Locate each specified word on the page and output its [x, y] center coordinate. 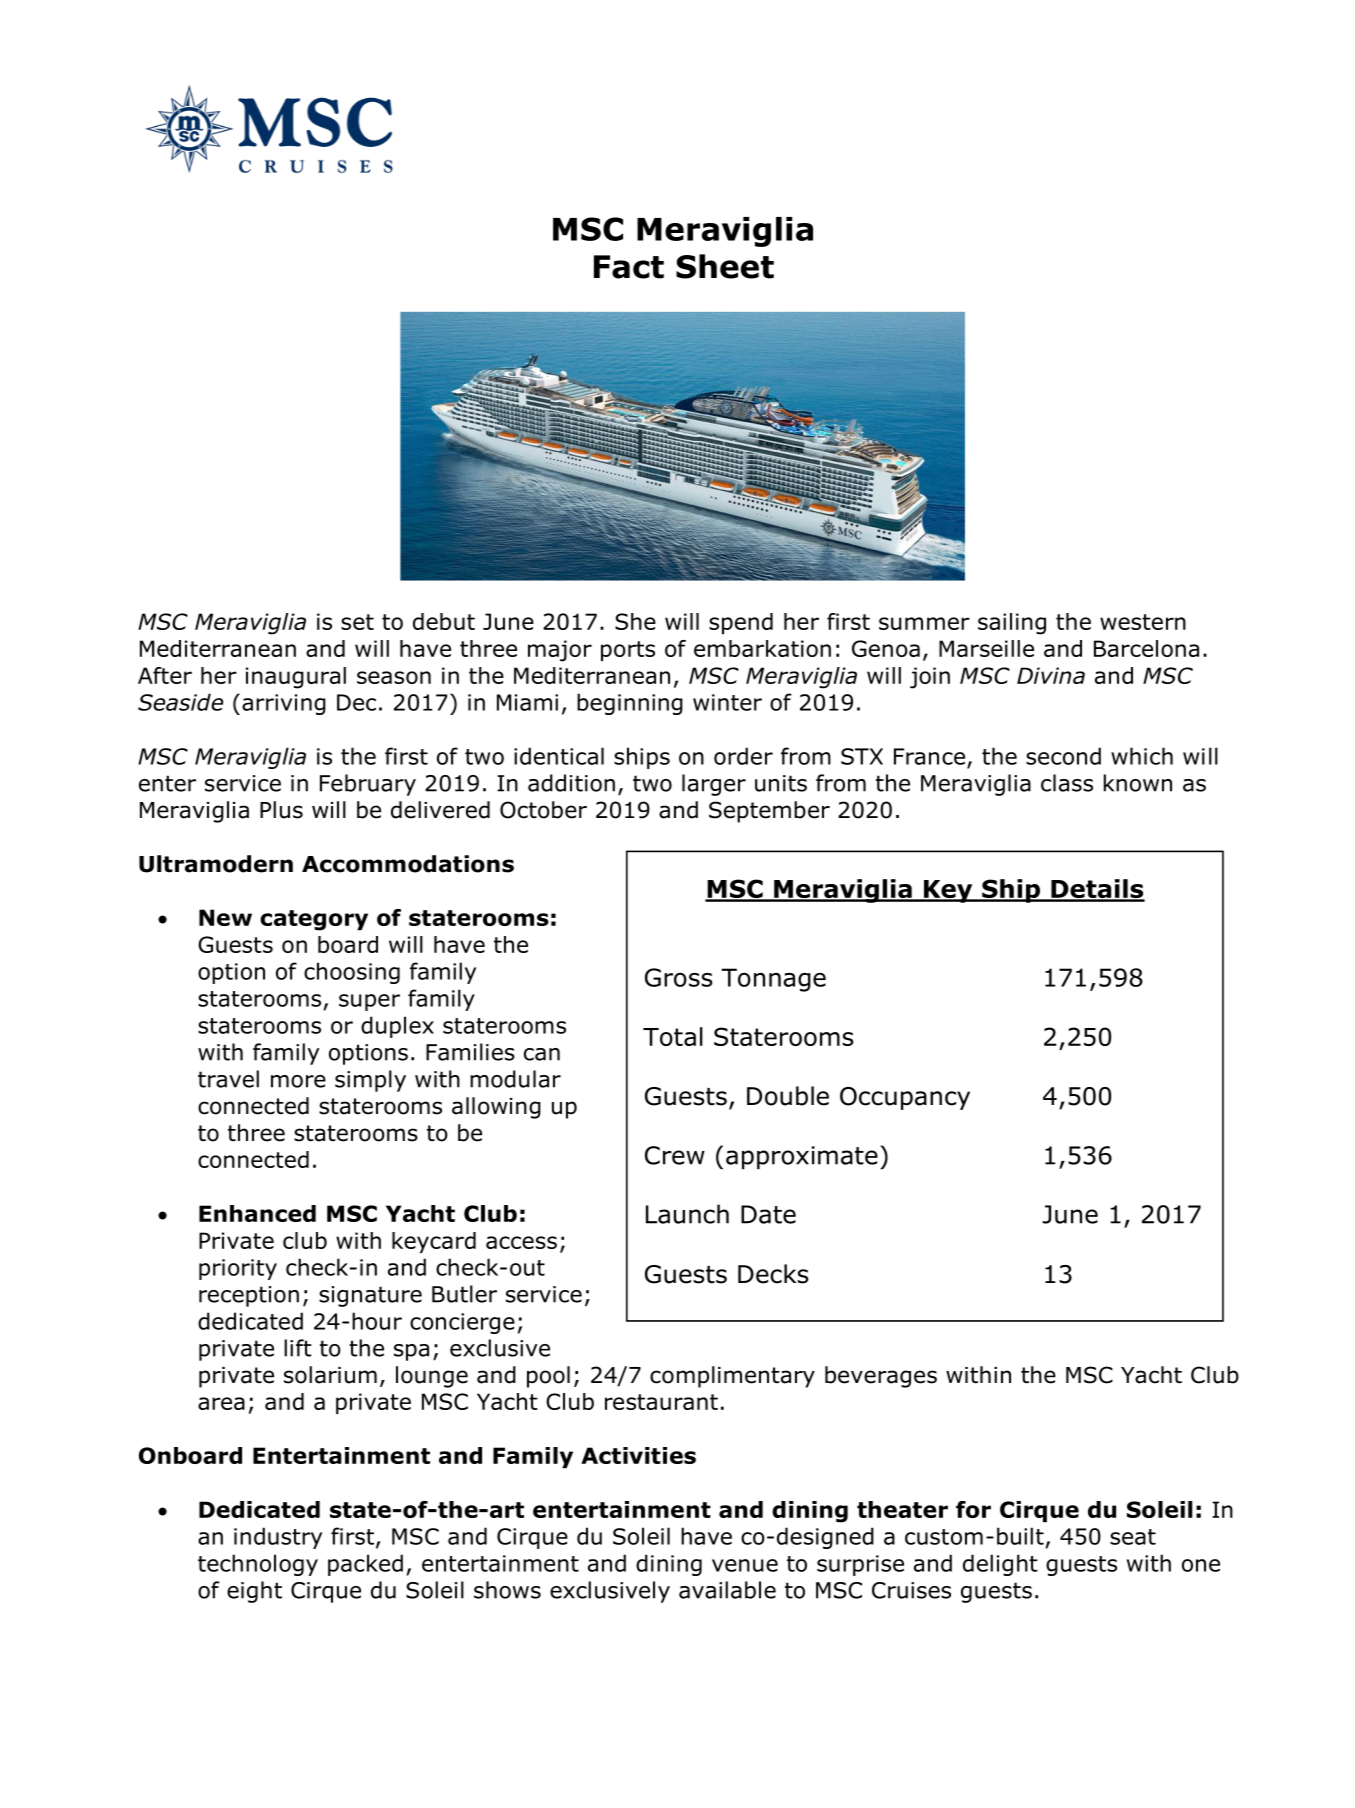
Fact [629, 267]
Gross [679, 977]
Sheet [725, 266]
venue [745, 1565]
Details [1097, 890]
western [1143, 622]
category [314, 920]
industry [278, 1538]
